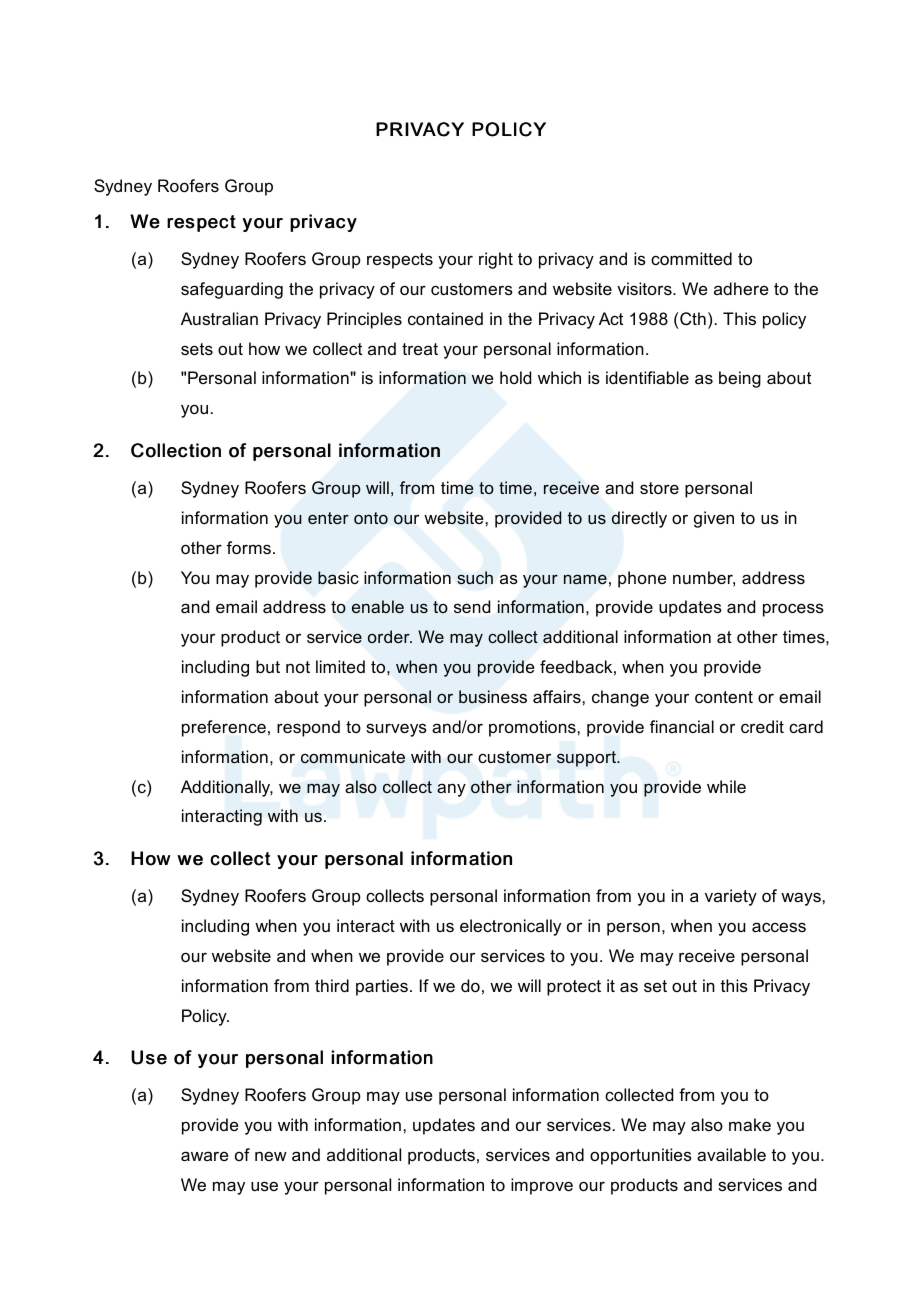  I want to click on right, so click(496, 260).
